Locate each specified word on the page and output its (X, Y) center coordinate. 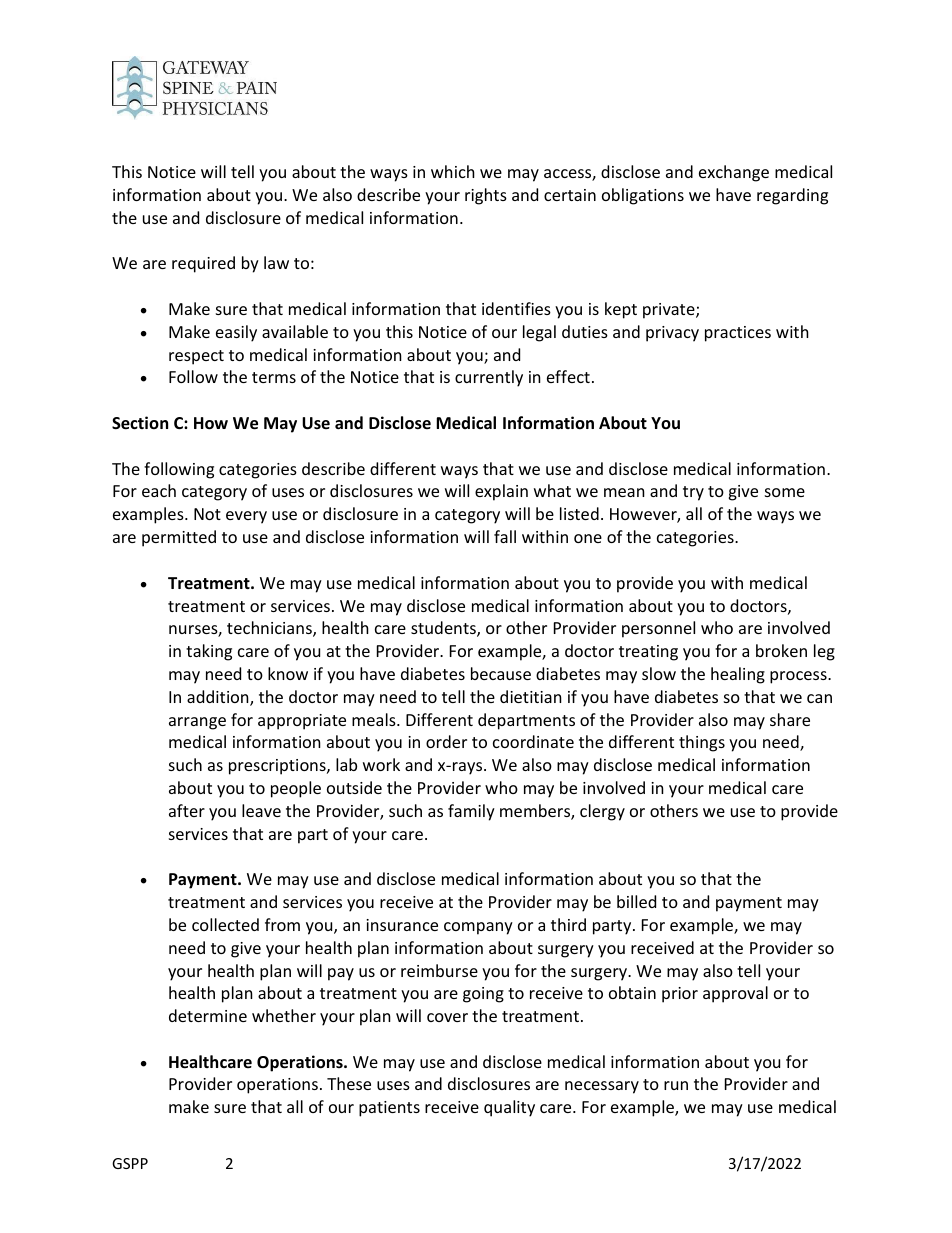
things (702, 743)
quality (509, 1108)
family (471, 812)
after (187, 810)
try (693, 493)
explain (501, 492)
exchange (734, 173)
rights (486, 196)
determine (208, 1015)
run (676, 1085)
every (246, 517)
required (203, 264)
